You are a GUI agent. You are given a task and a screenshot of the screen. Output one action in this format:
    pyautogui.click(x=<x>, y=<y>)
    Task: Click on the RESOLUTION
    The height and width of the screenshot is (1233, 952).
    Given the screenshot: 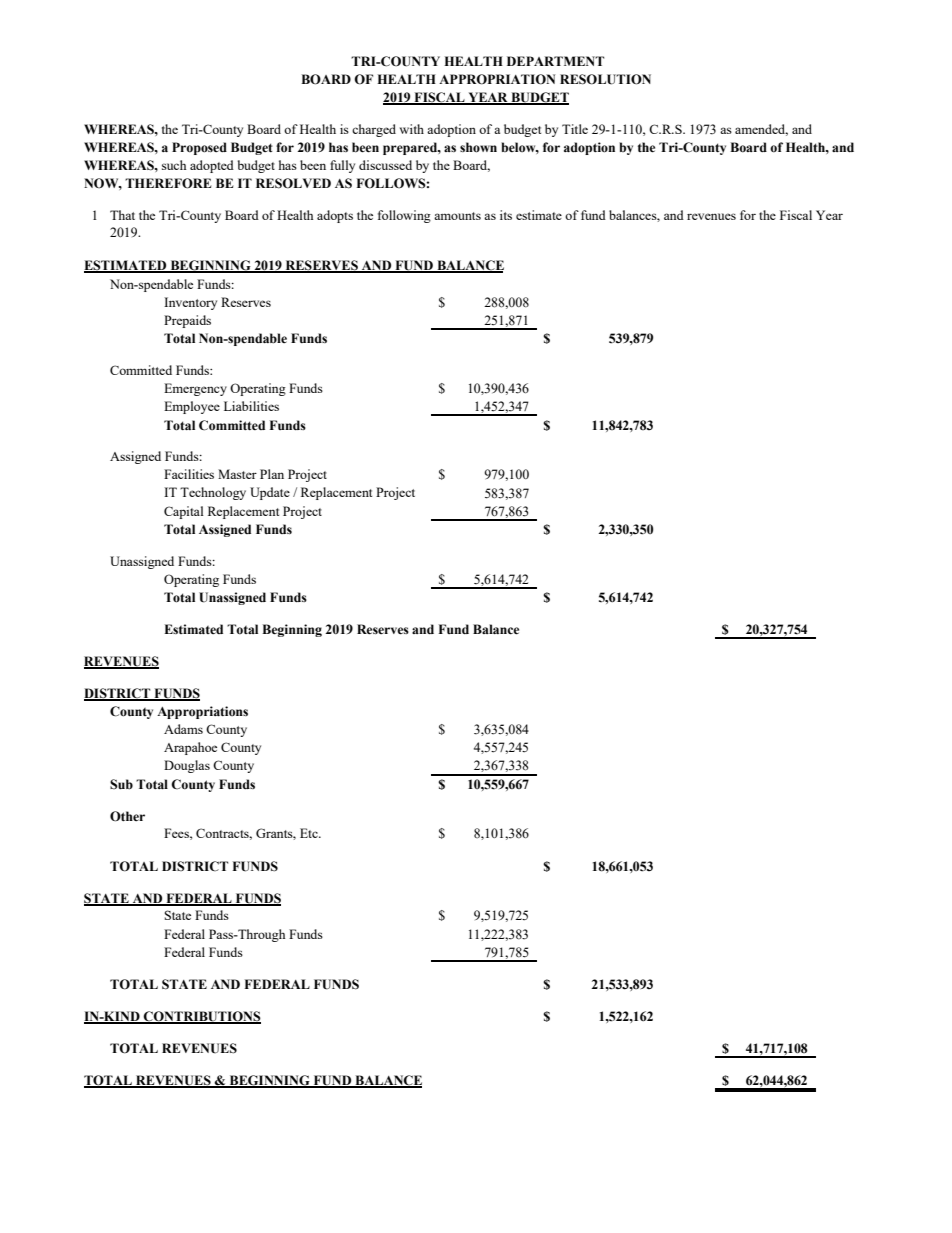 What is the action you would take?
    pyautogui.click(x=605, y=79)
